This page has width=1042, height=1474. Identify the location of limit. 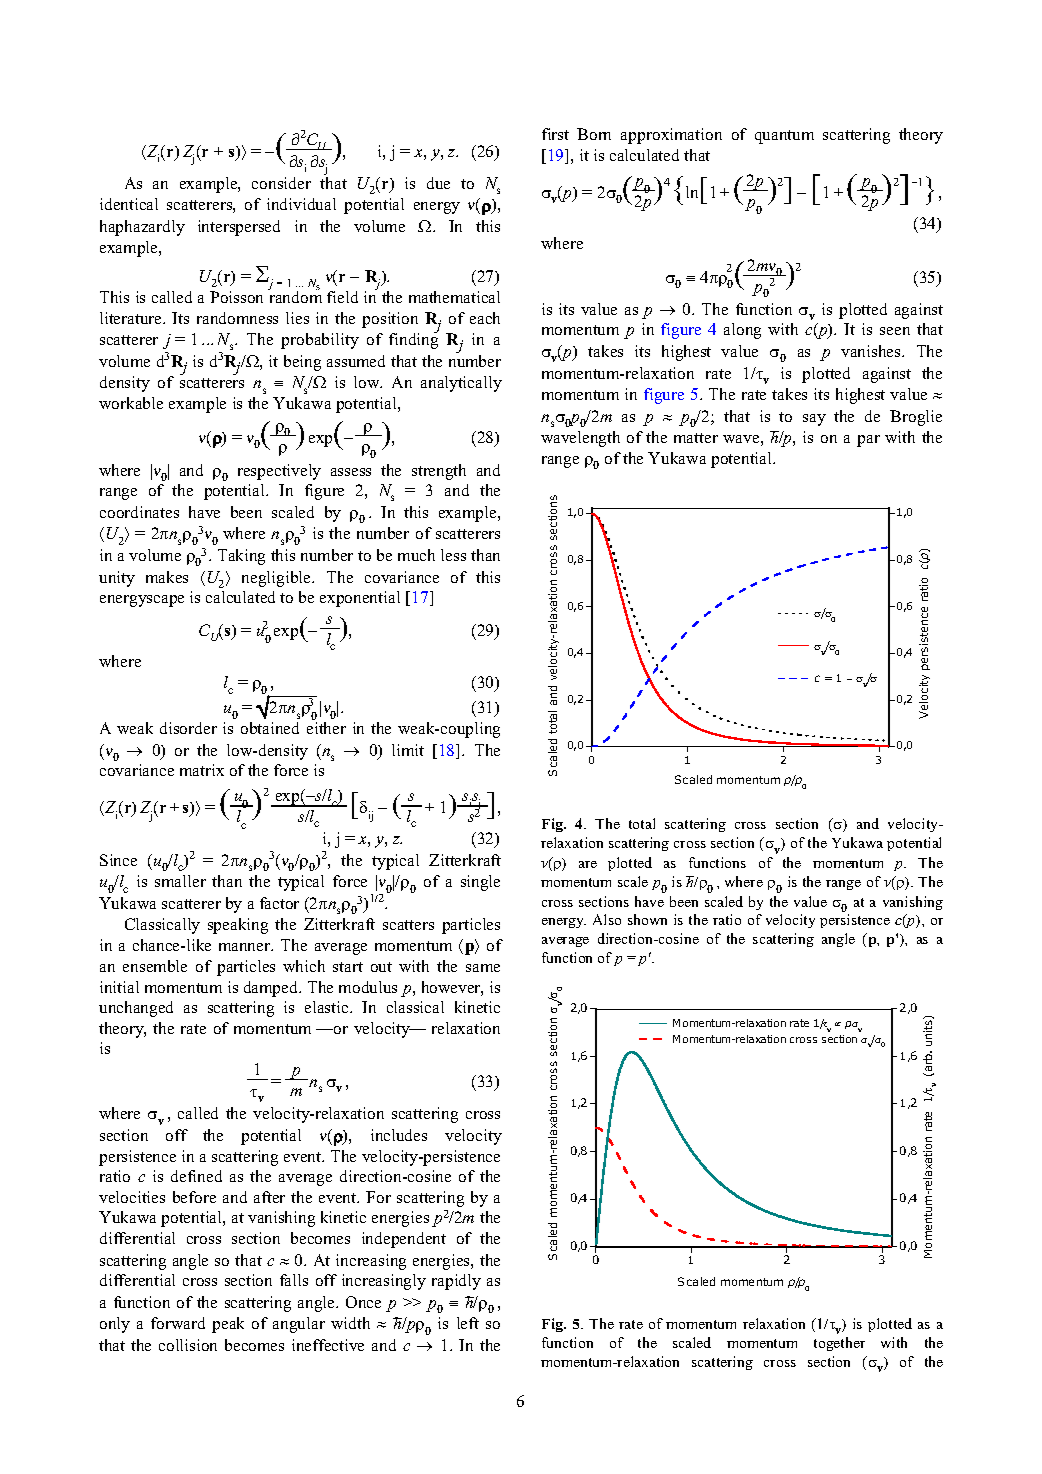
(408, 750).
